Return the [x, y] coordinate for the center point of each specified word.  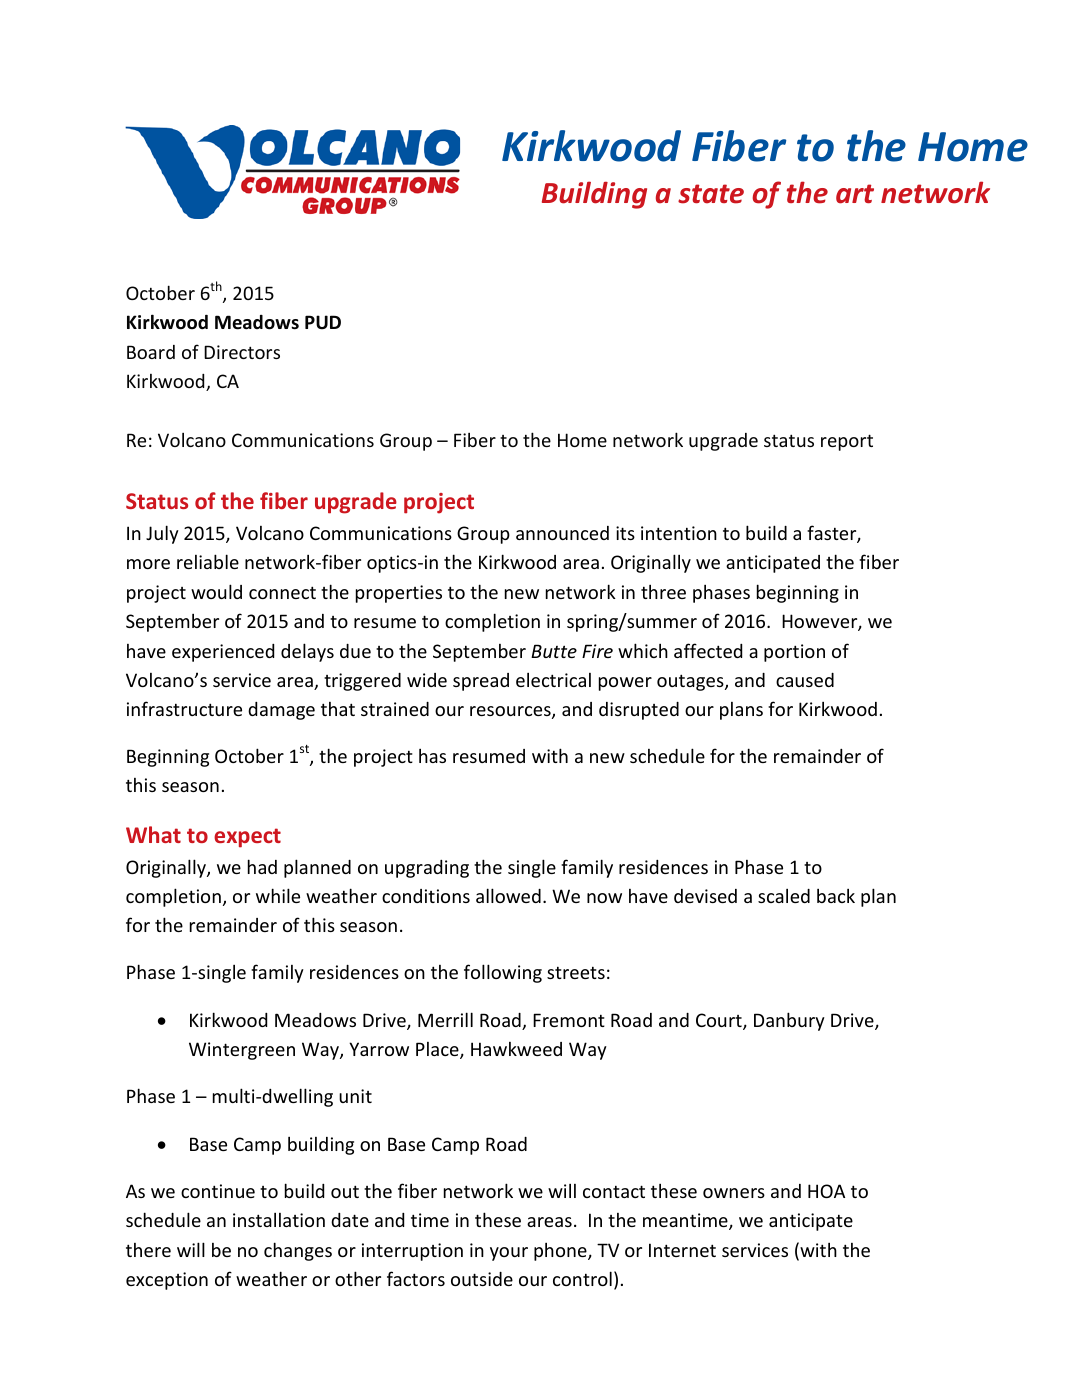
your [509, 1254]
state [711, 194]
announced [562, 533]
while [278, 895]
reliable [208, 561]
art [855, 194]
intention [679, 533]
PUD [323, 322]
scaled [784, 896]
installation [279, 1220]
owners [734, 1193]
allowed [508, 895]
